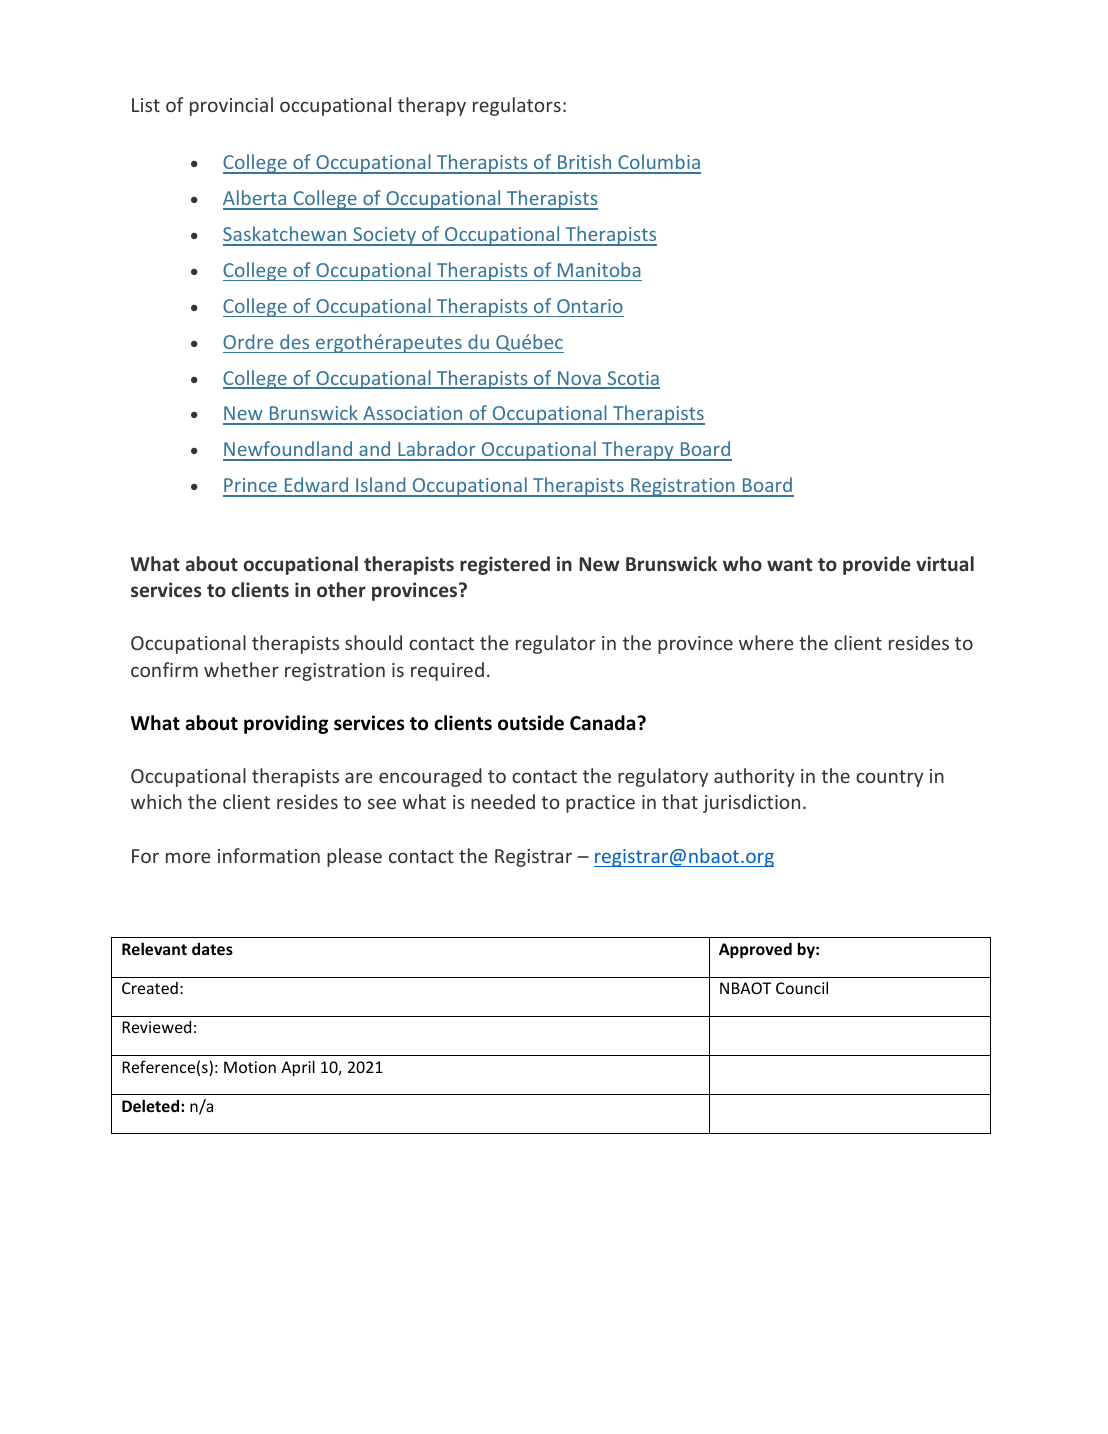  I want to click on British, so click(585, 163).
